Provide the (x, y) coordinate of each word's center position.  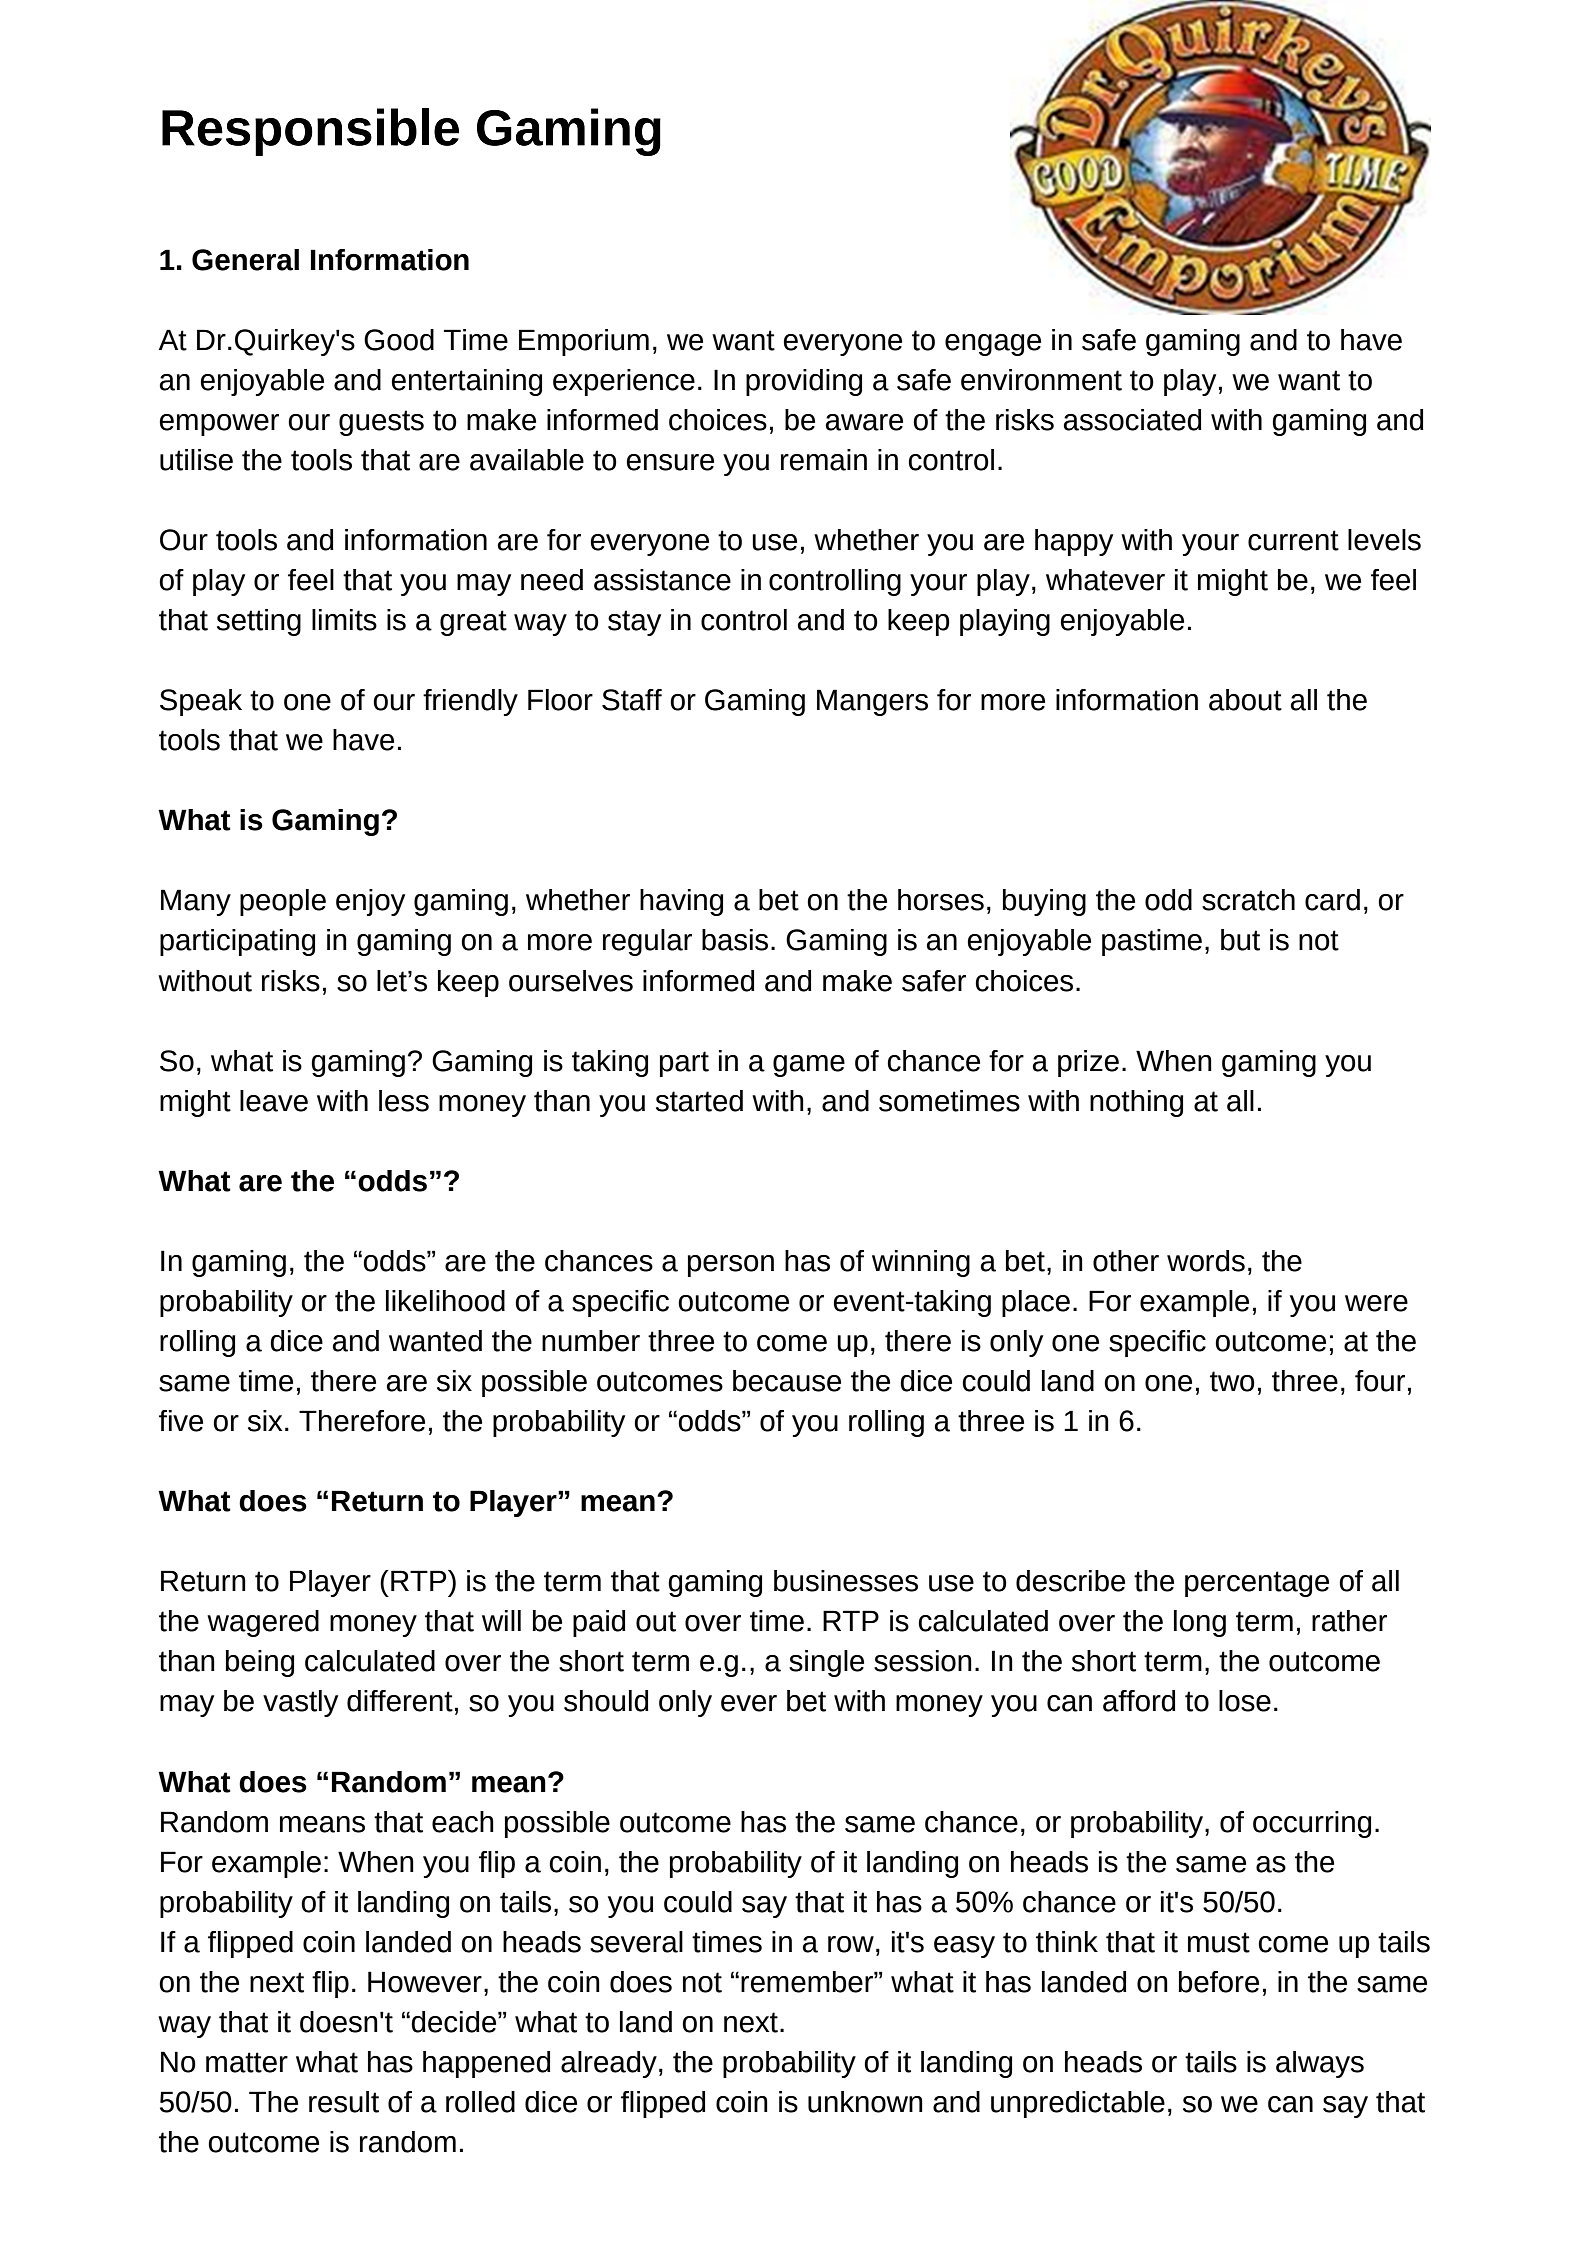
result (344, 2102)
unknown (865, 2102)
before (1218, 1982)
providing (804, 382)
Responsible (310, 132)
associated (1132, 420)
